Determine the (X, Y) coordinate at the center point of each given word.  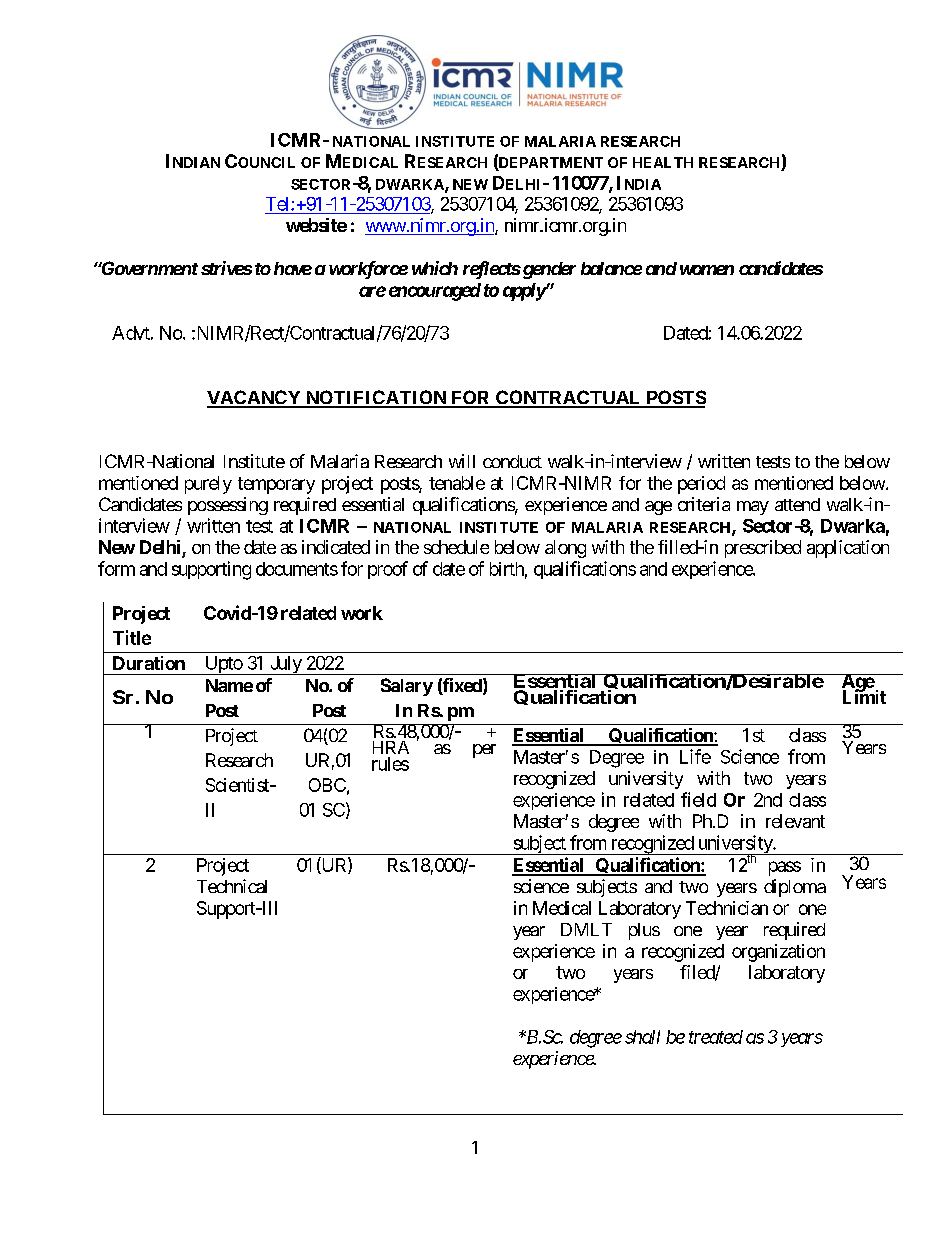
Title (132, 637)
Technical (232, 886)
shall (642, 1037)
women (707, 270)
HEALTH (663, 162)
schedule (456, 547)
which (435, 268)
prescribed (763, 549)
